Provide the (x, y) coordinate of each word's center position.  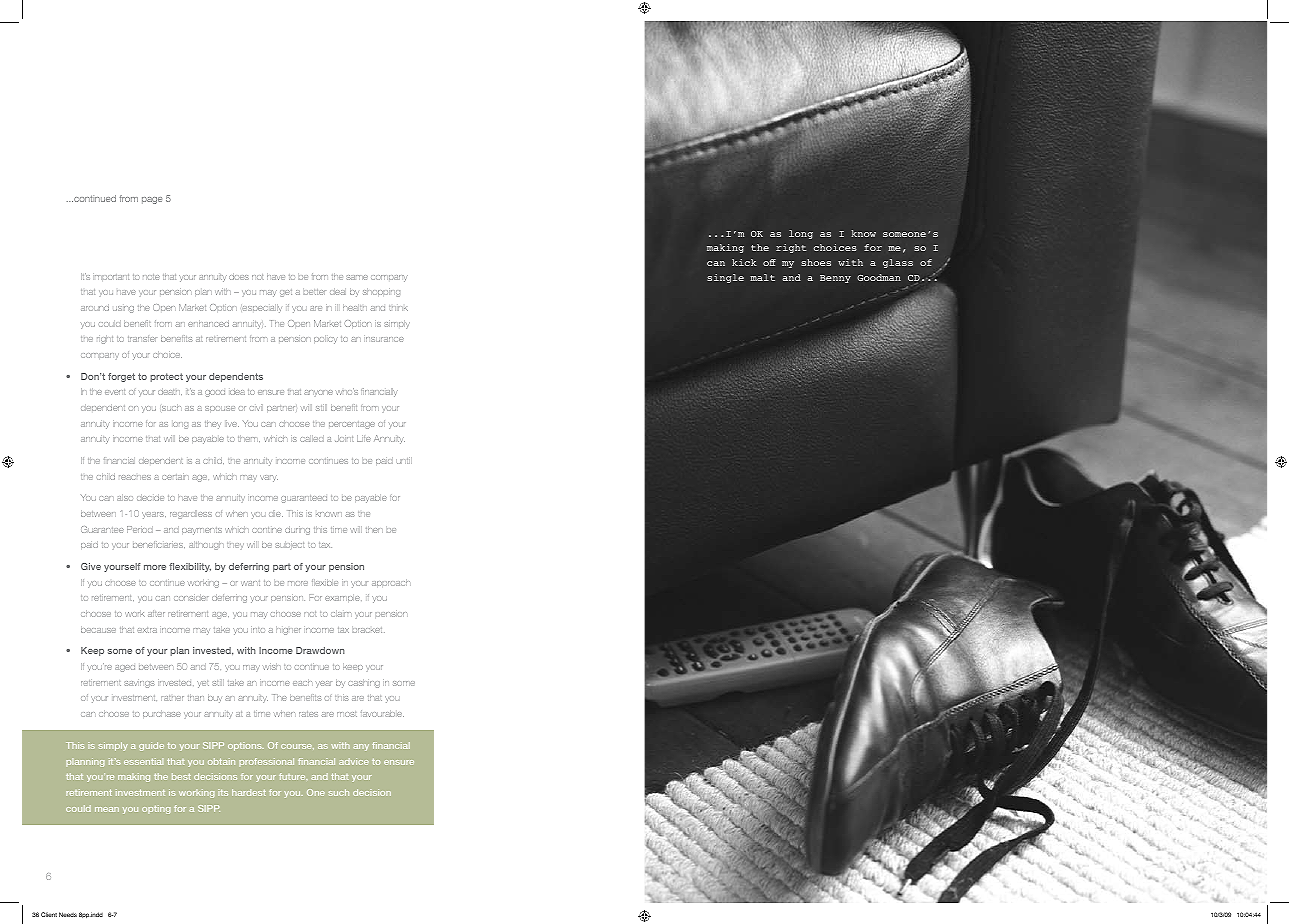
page (152, 200)
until (404, 460)
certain (175, 476)
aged (125, 668)
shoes (816, 262)
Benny (835, 279)
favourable (382, 713)
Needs (68, 914)
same (357, 277)
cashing (364, 683)
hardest (249, 792)
